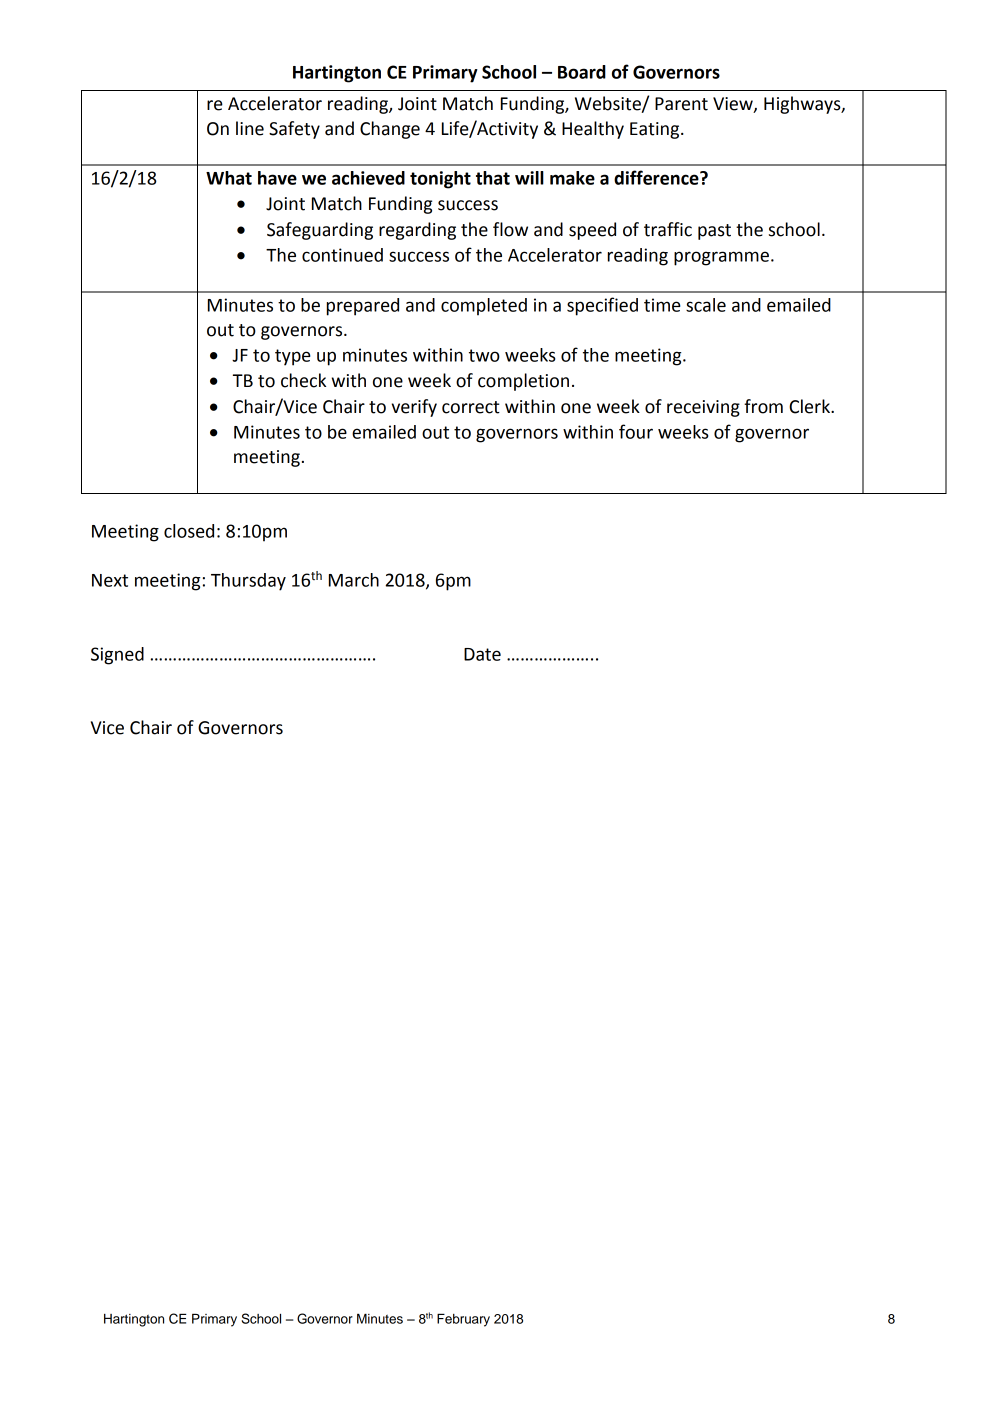 This page has width=998, height=1411. What do you see at coordinates (390, 130) in the page?
I see `Change` at bounding box center [390, 130].
